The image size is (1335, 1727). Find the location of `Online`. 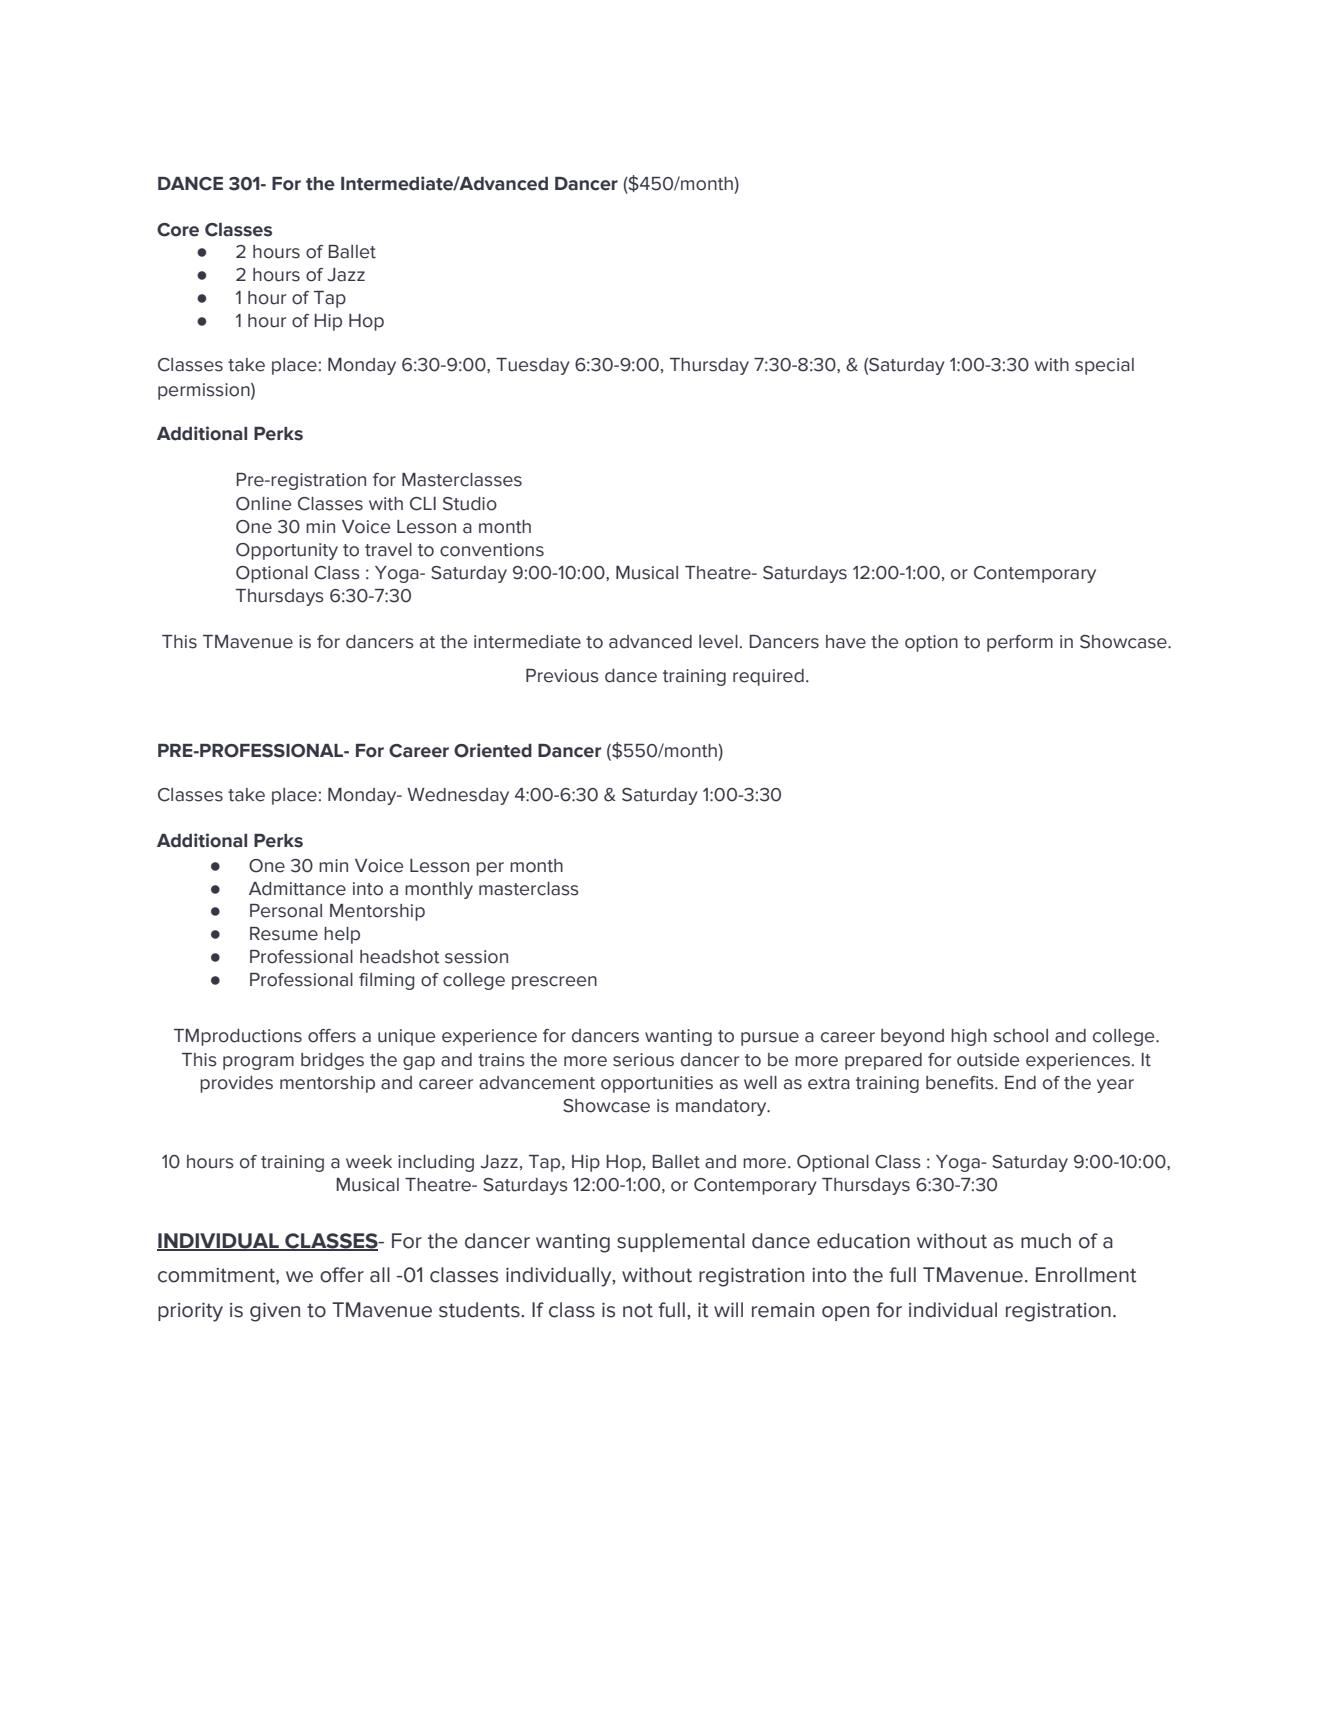

Online is located at coordinates (263, 504).
